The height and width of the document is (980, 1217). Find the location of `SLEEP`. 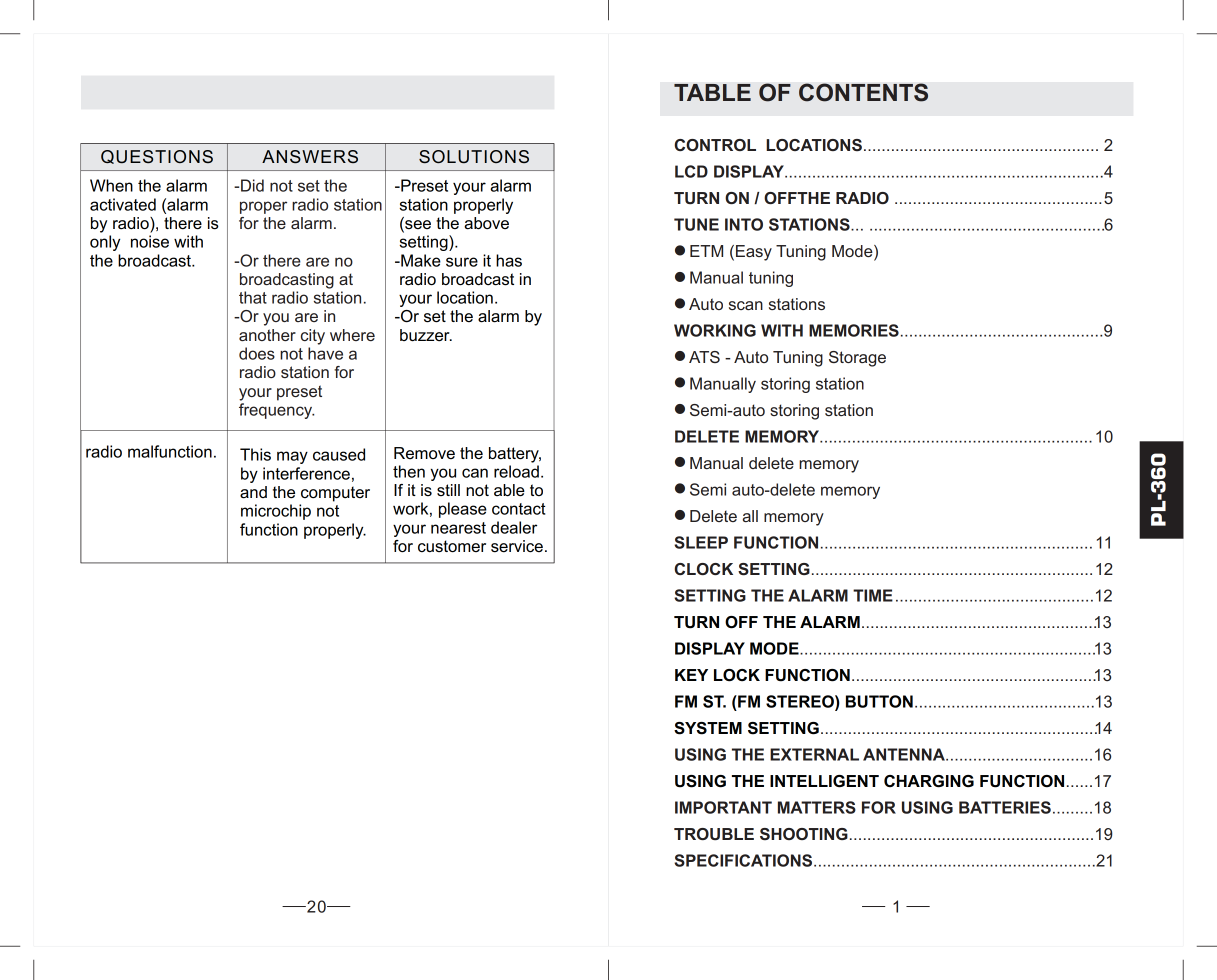

SLEEP is located at coordinates (701, 542).
